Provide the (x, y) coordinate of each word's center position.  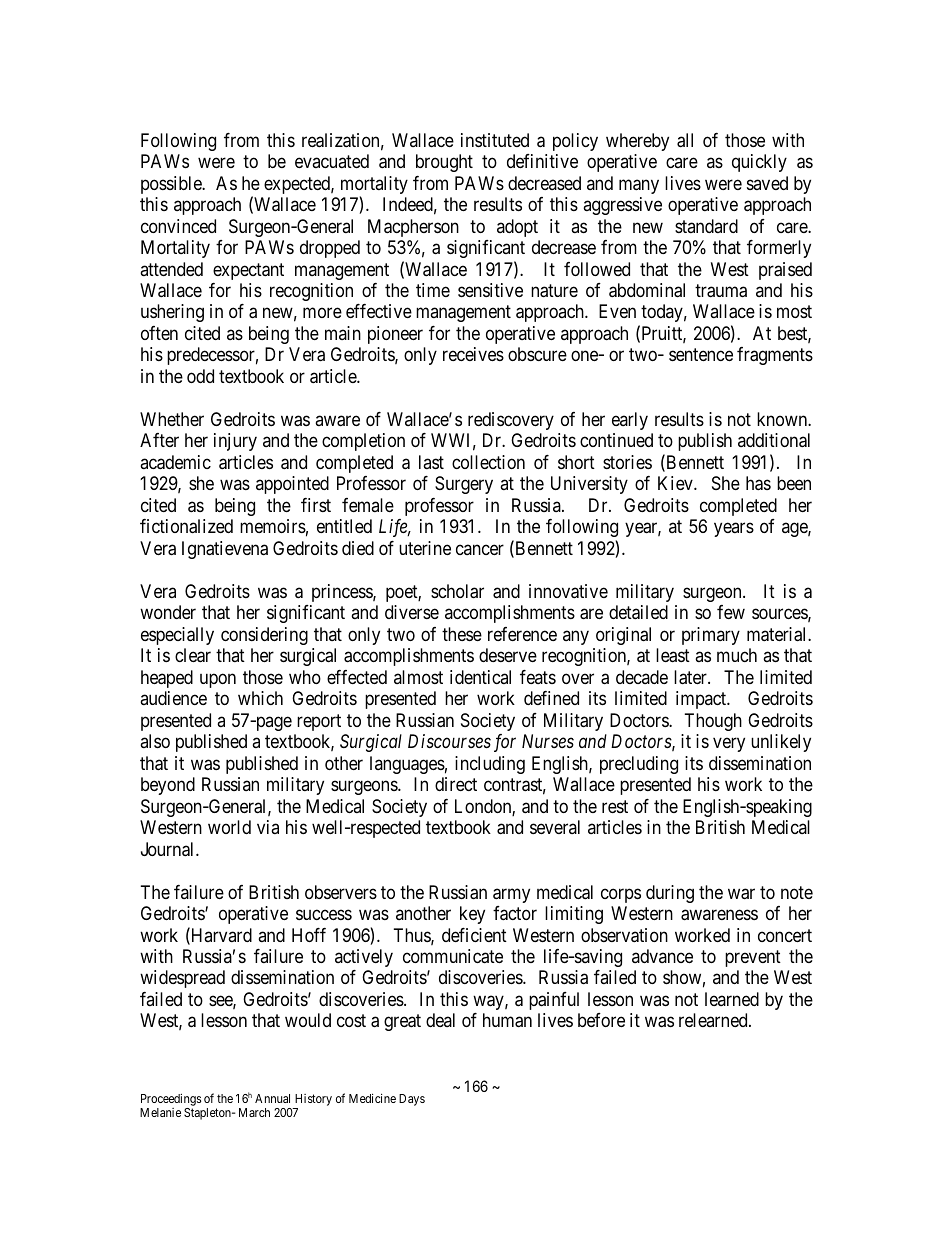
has (758, 483)
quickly (759, 163)
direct (456, 784)
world (229, 827)
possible (172, 185)
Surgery (464, 485)
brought (444, 163)
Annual (272, 1098)
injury (235, 442)
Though (713, 722)
